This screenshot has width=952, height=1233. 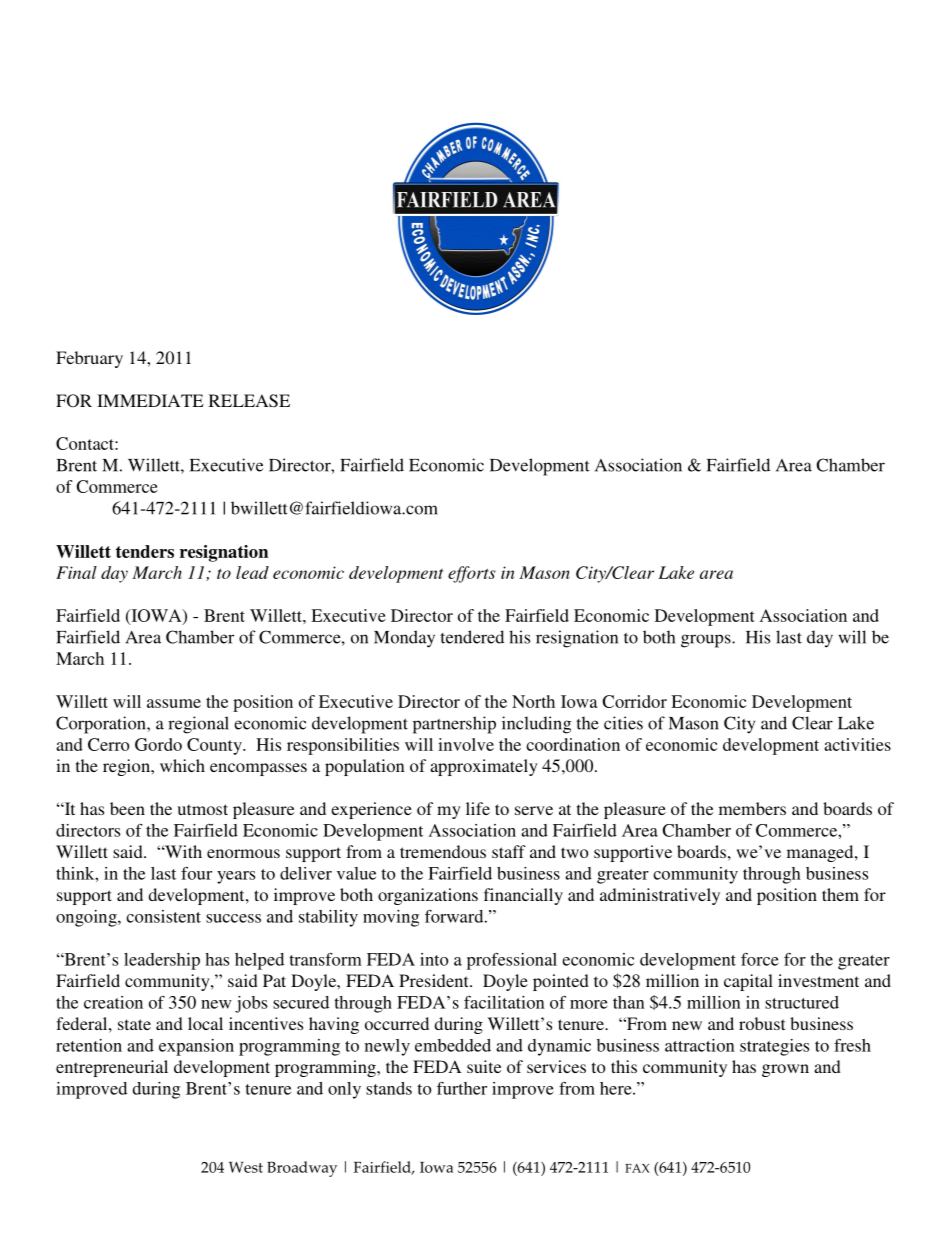 I want to click on further, so click(x=462, y=1088).
